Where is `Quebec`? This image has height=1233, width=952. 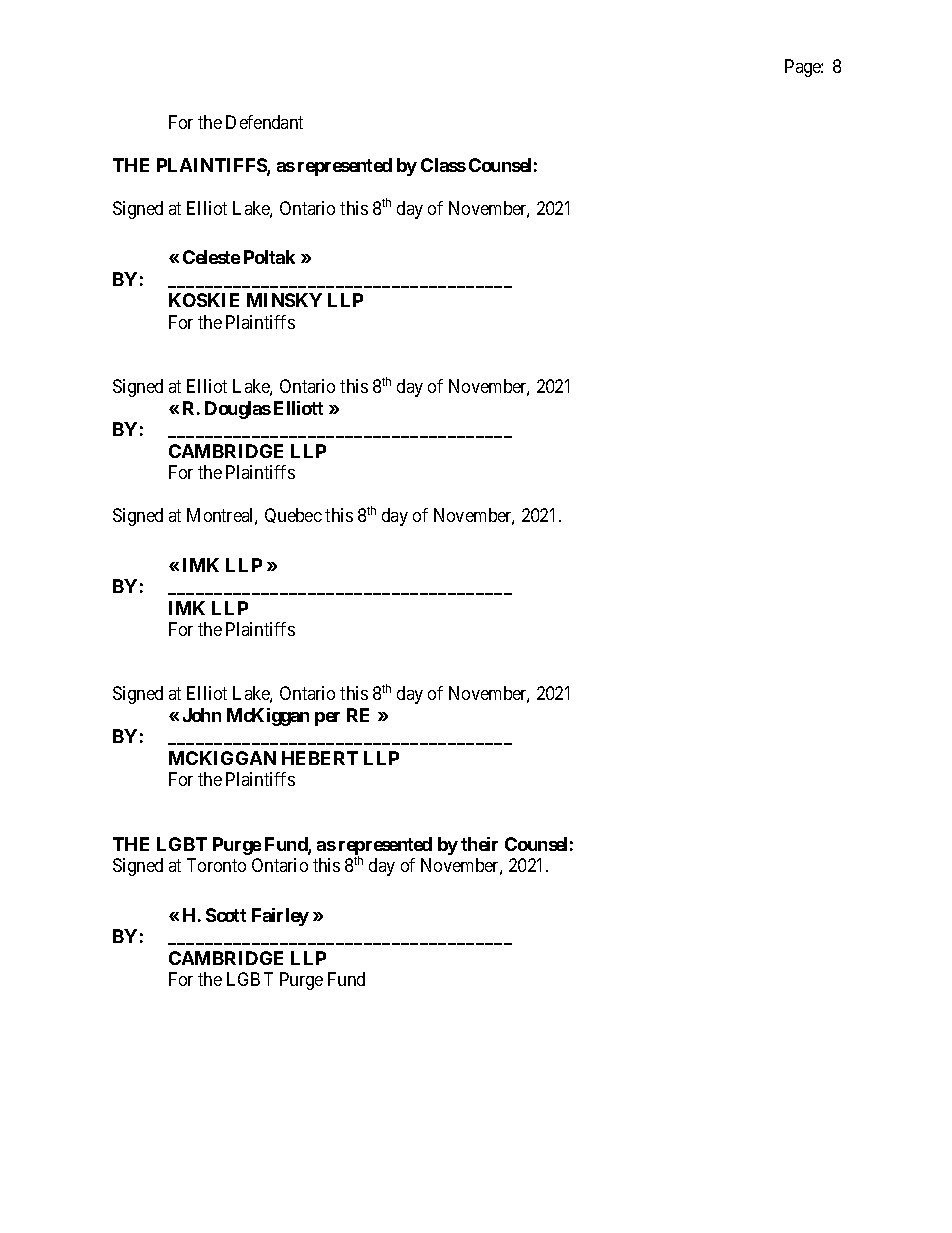
Quebec is located at coordinates (293, 515).
